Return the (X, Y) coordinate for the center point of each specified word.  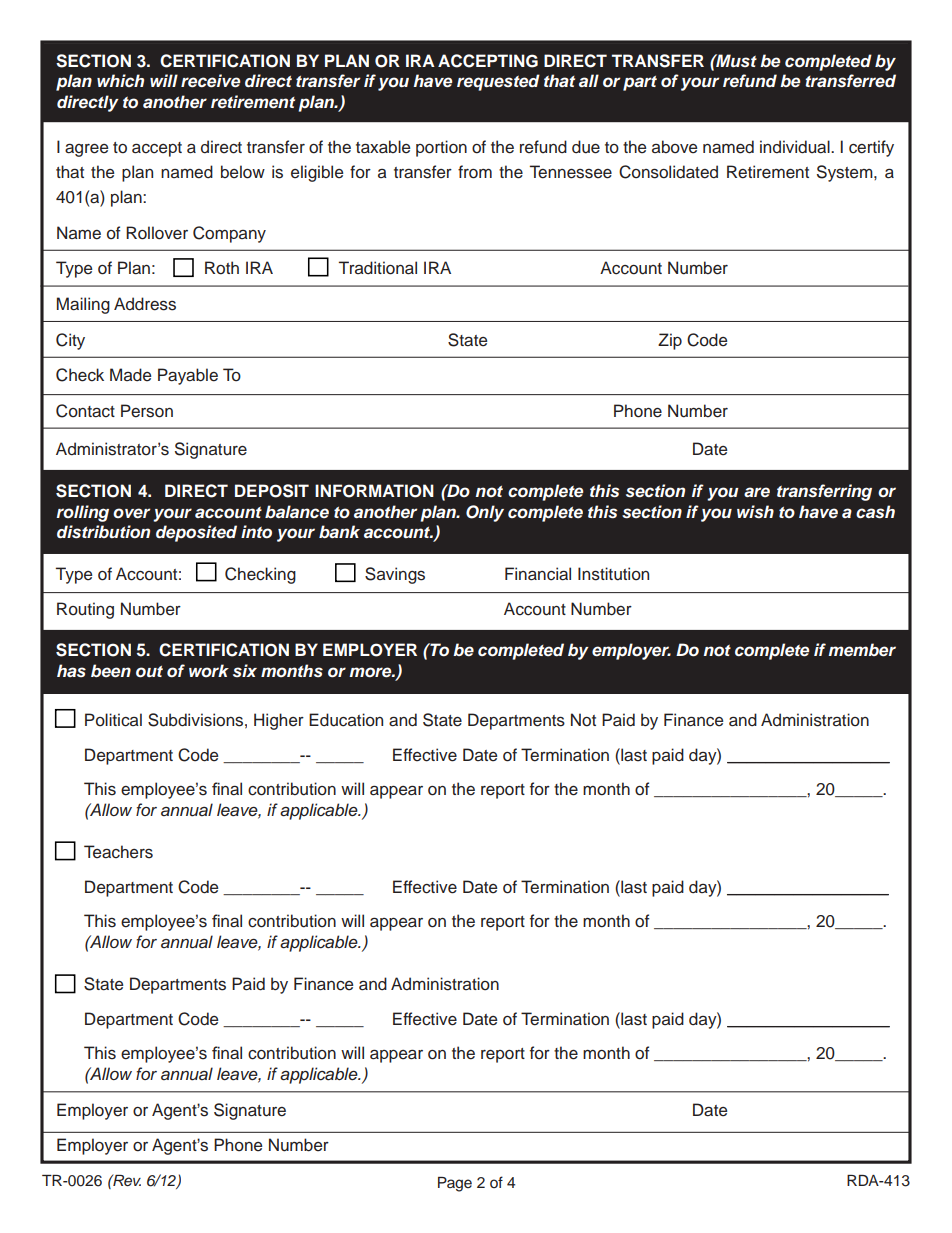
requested (498, 82)
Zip (670, 341)
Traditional (378, 268)
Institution (613, 574)
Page (455, 1184)
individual (796, 147)
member (862, 650)
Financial (538, 574)
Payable (188, 376)
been (111, 671)
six (245, 670)
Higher (279, 721)
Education (346, 720)
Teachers (118, 852)
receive (211, 81)
